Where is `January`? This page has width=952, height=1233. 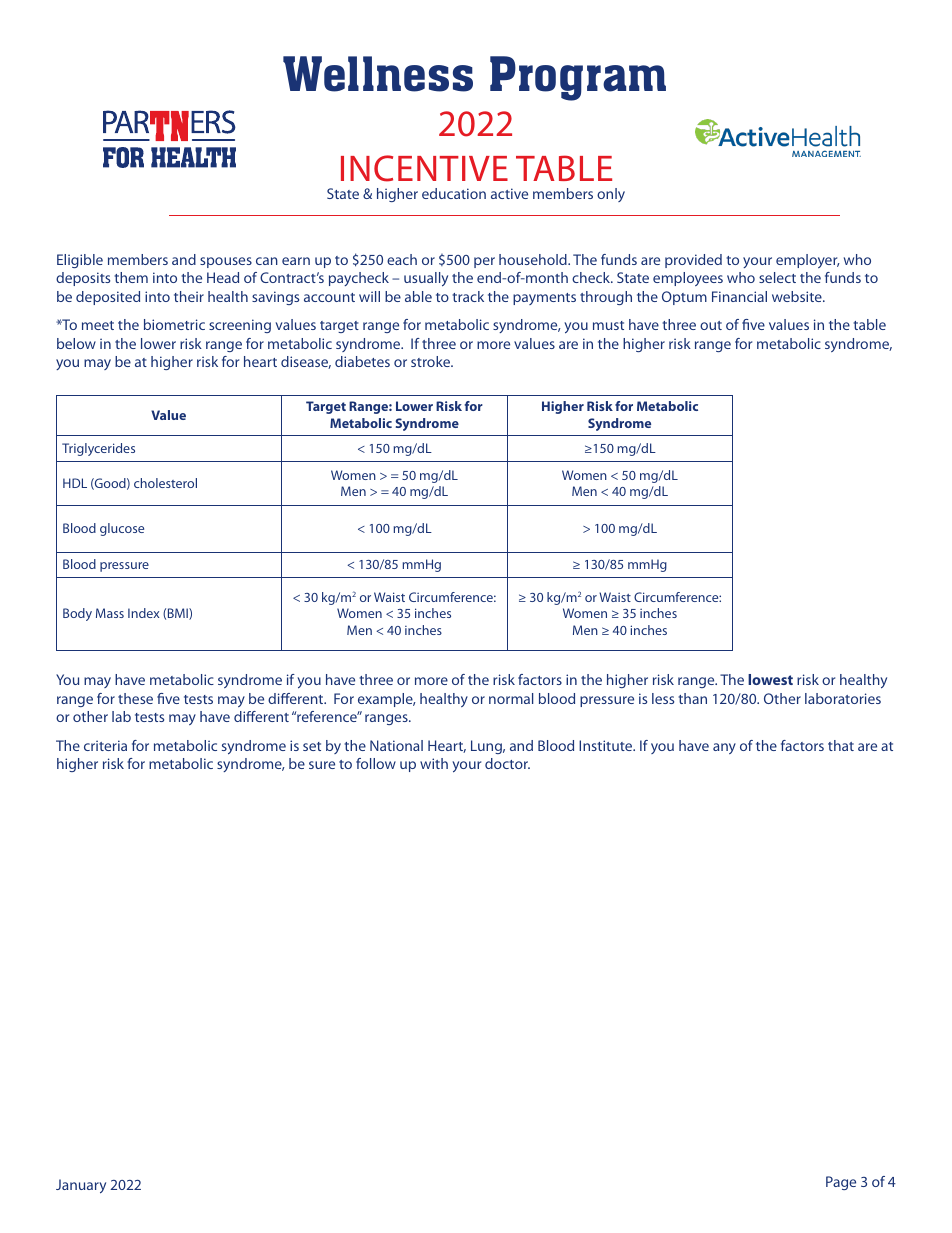
January is located at coordinates (81, 1186).
